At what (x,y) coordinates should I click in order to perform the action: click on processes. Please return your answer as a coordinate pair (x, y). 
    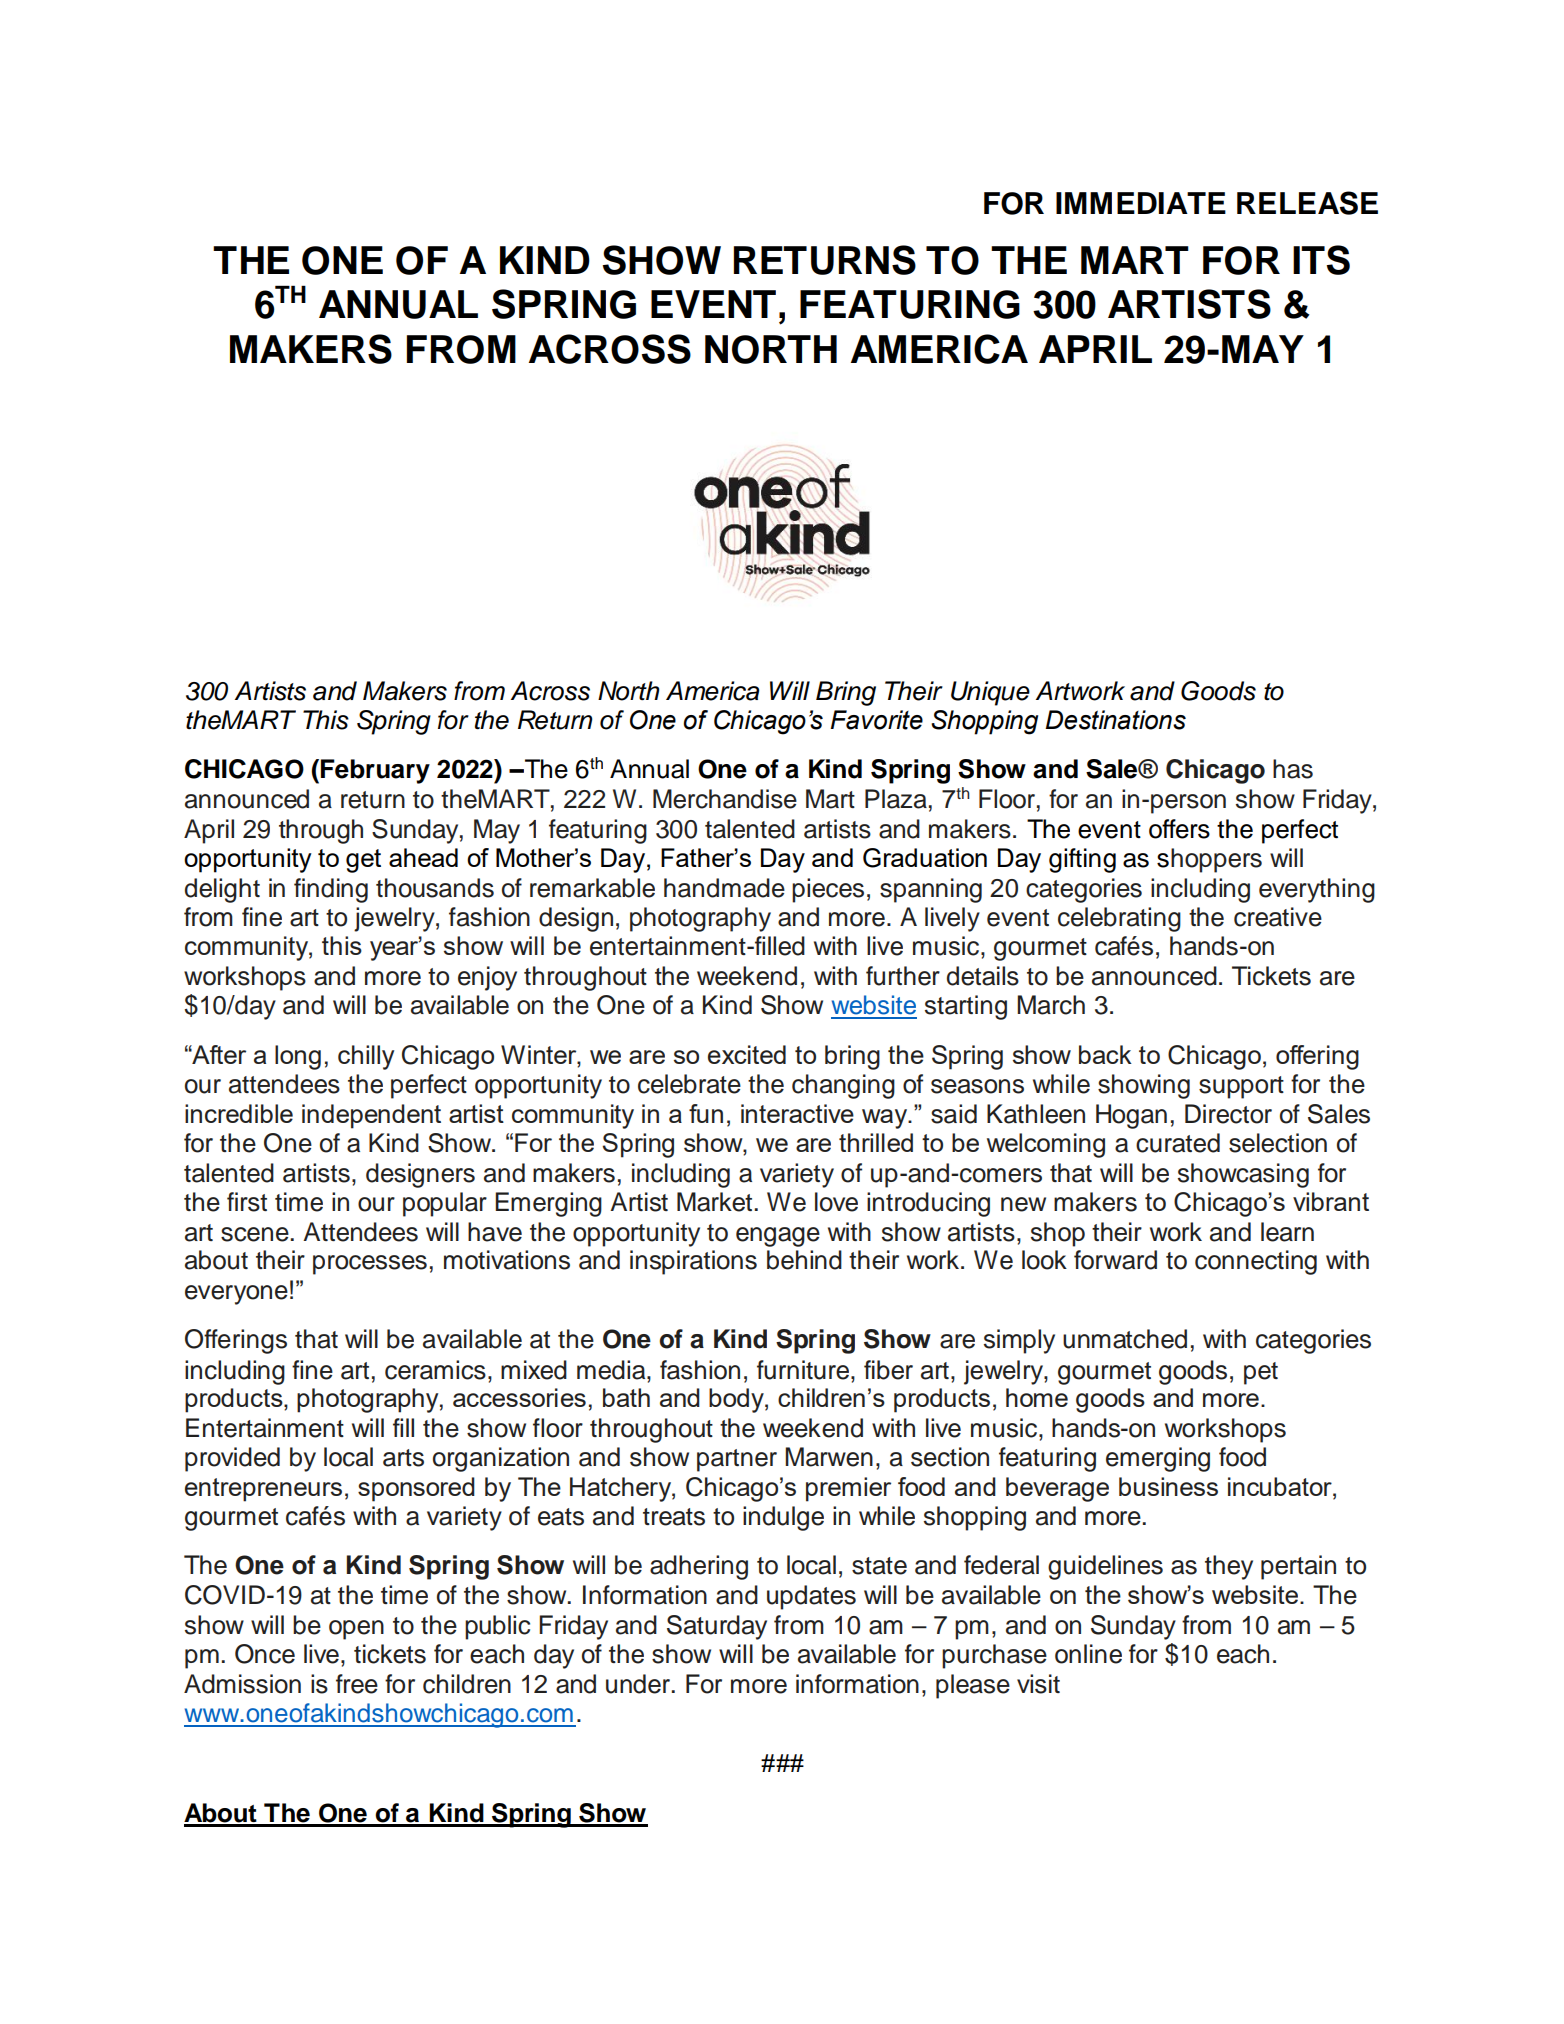
    Looking at the image, I should click on (370, 1265).
